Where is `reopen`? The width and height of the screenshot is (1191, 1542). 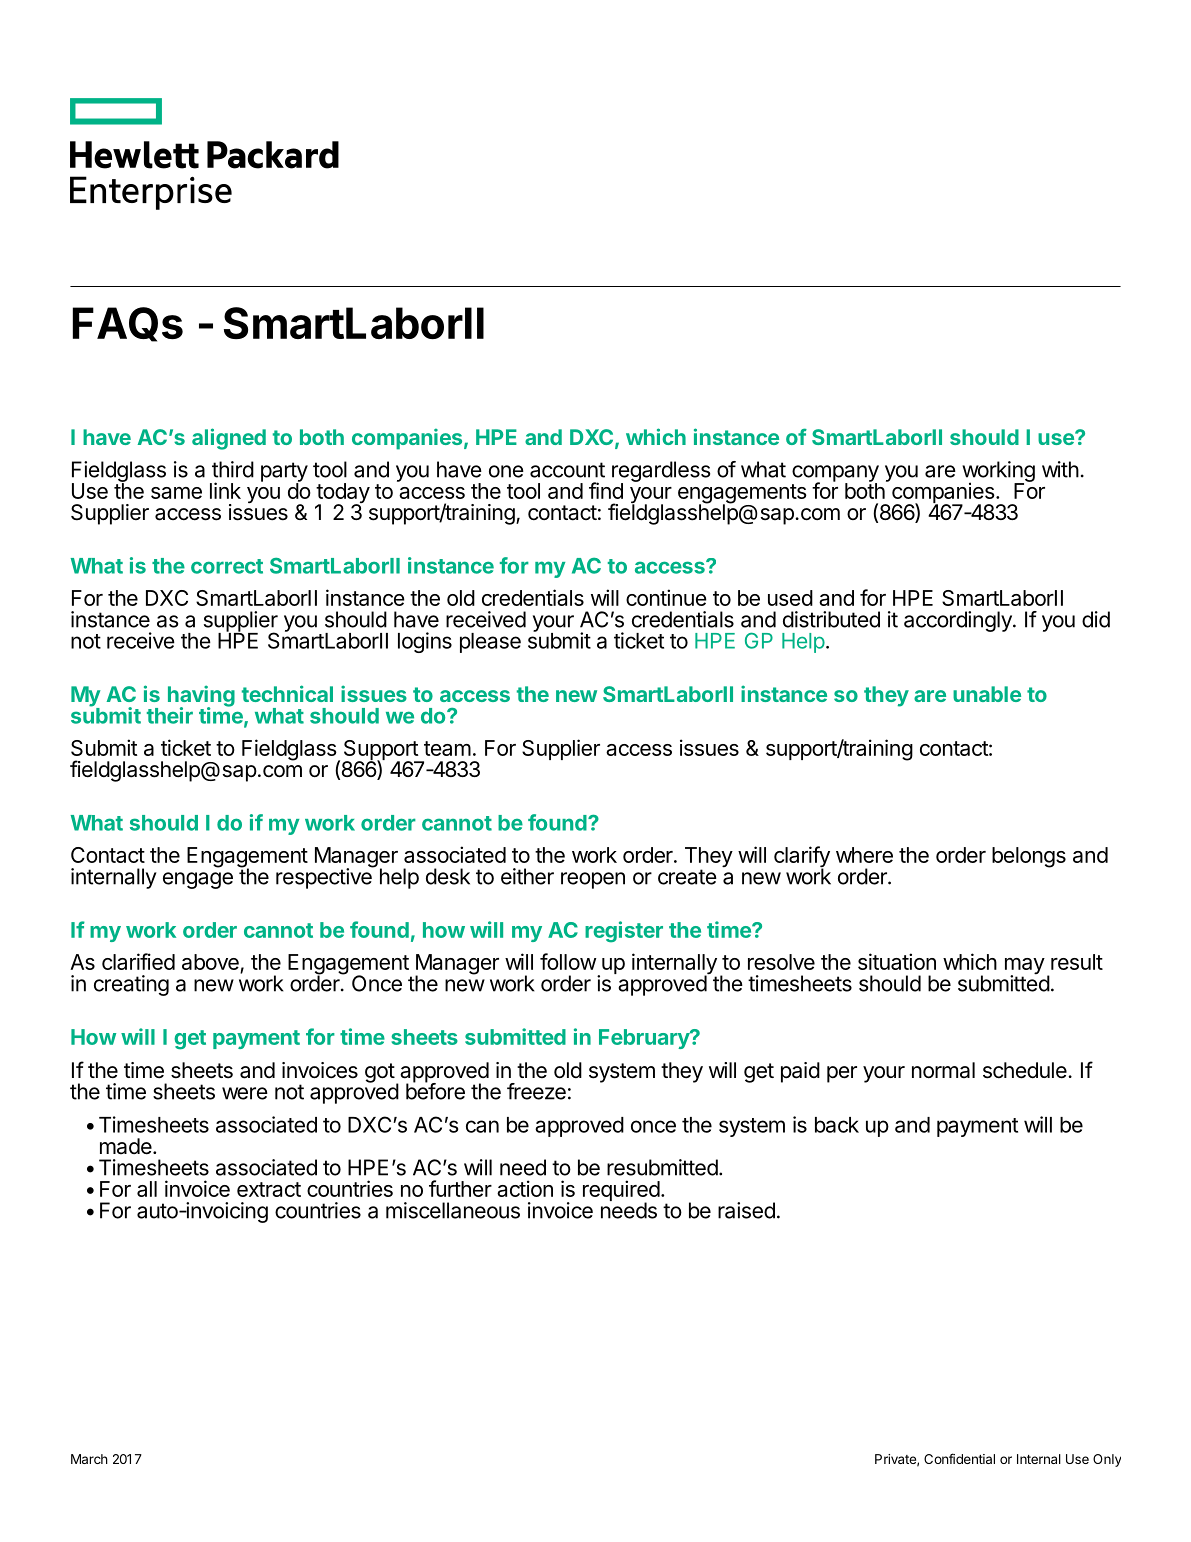 reopen is located at coordinates (593, 880).
